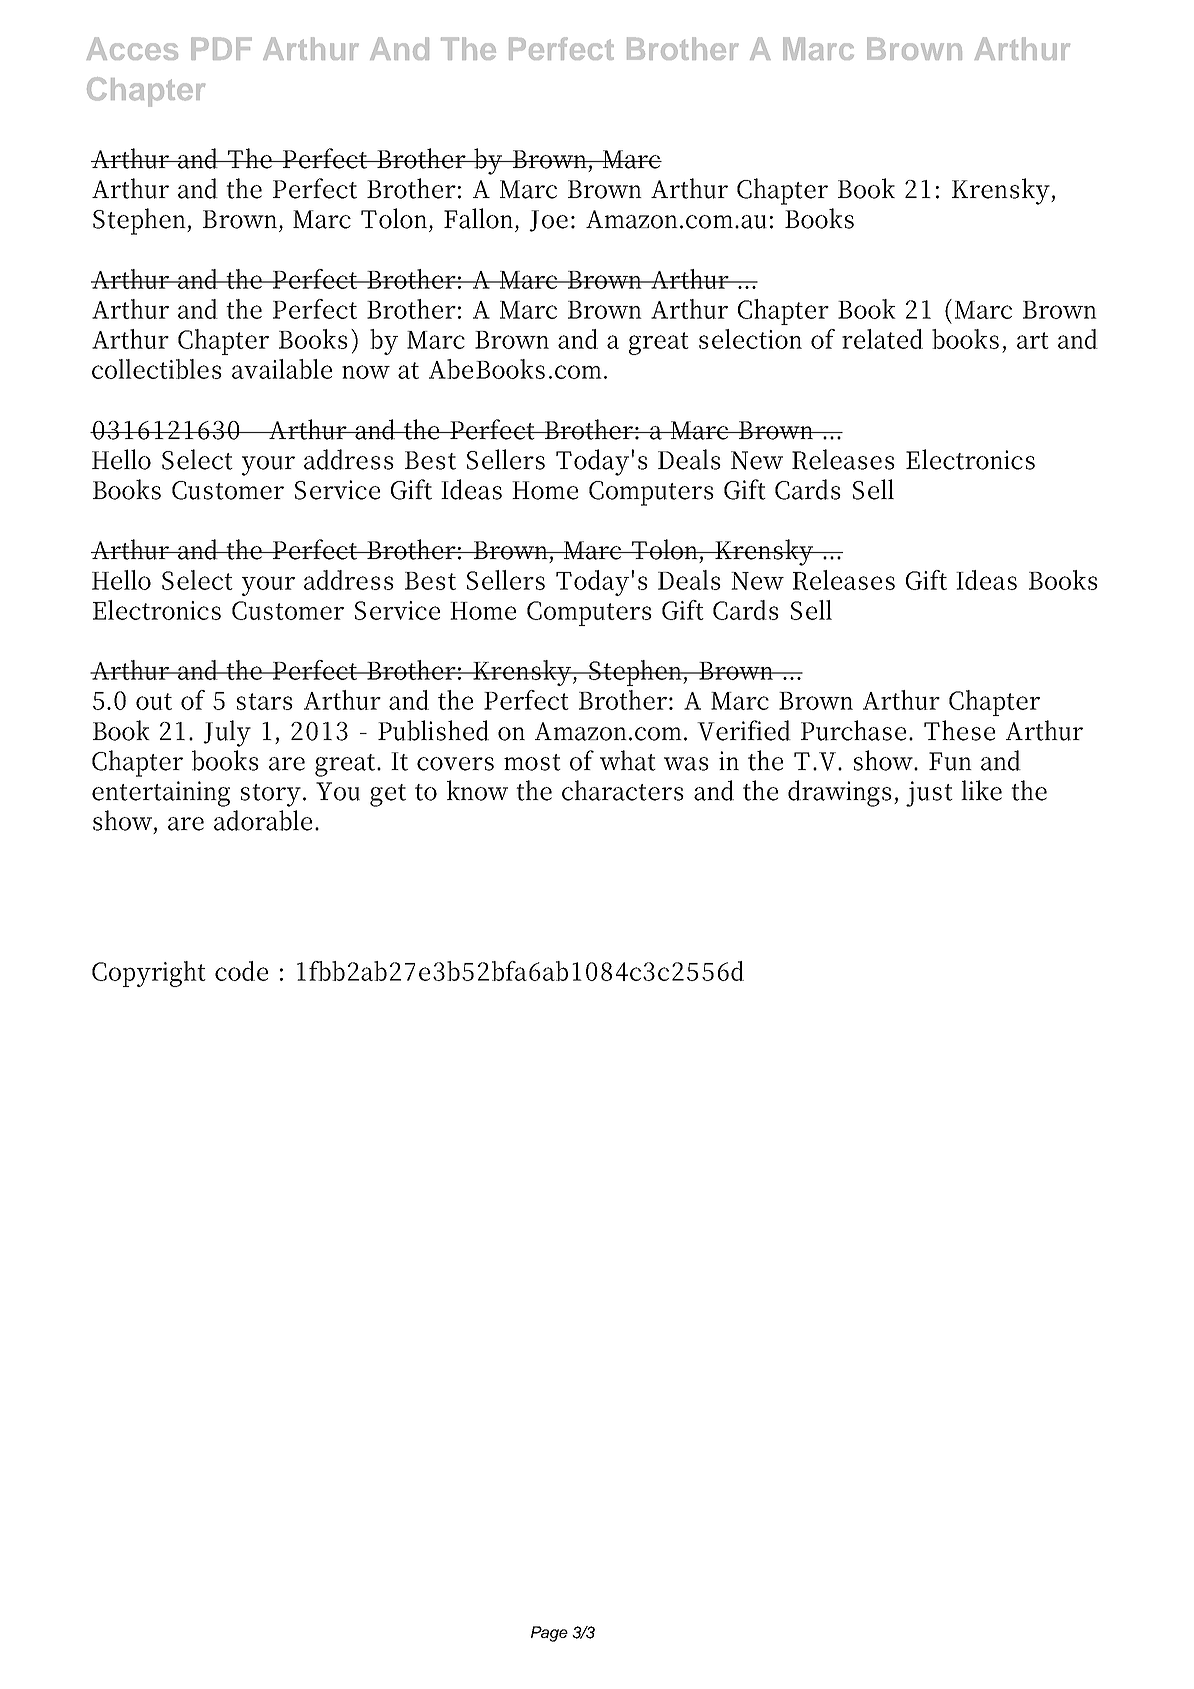  What do you see at coordinates (532, 762) in the screenshot?
I see `most` at bounding box center [532, 762].
